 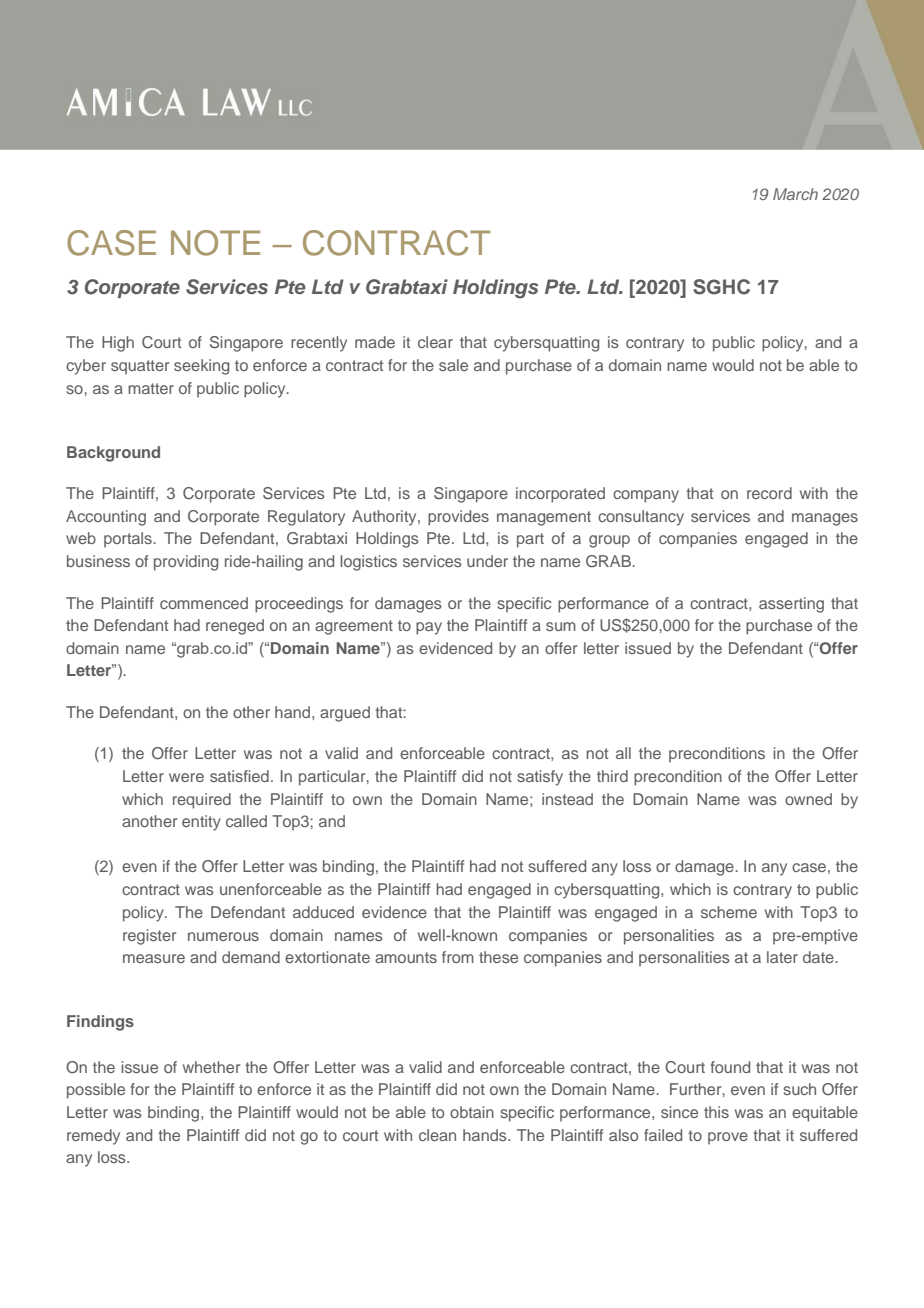 What do you see at coordinates (472, 1112) in the screenshot?
I see `obtain` at bounding box center [472, 1112].
